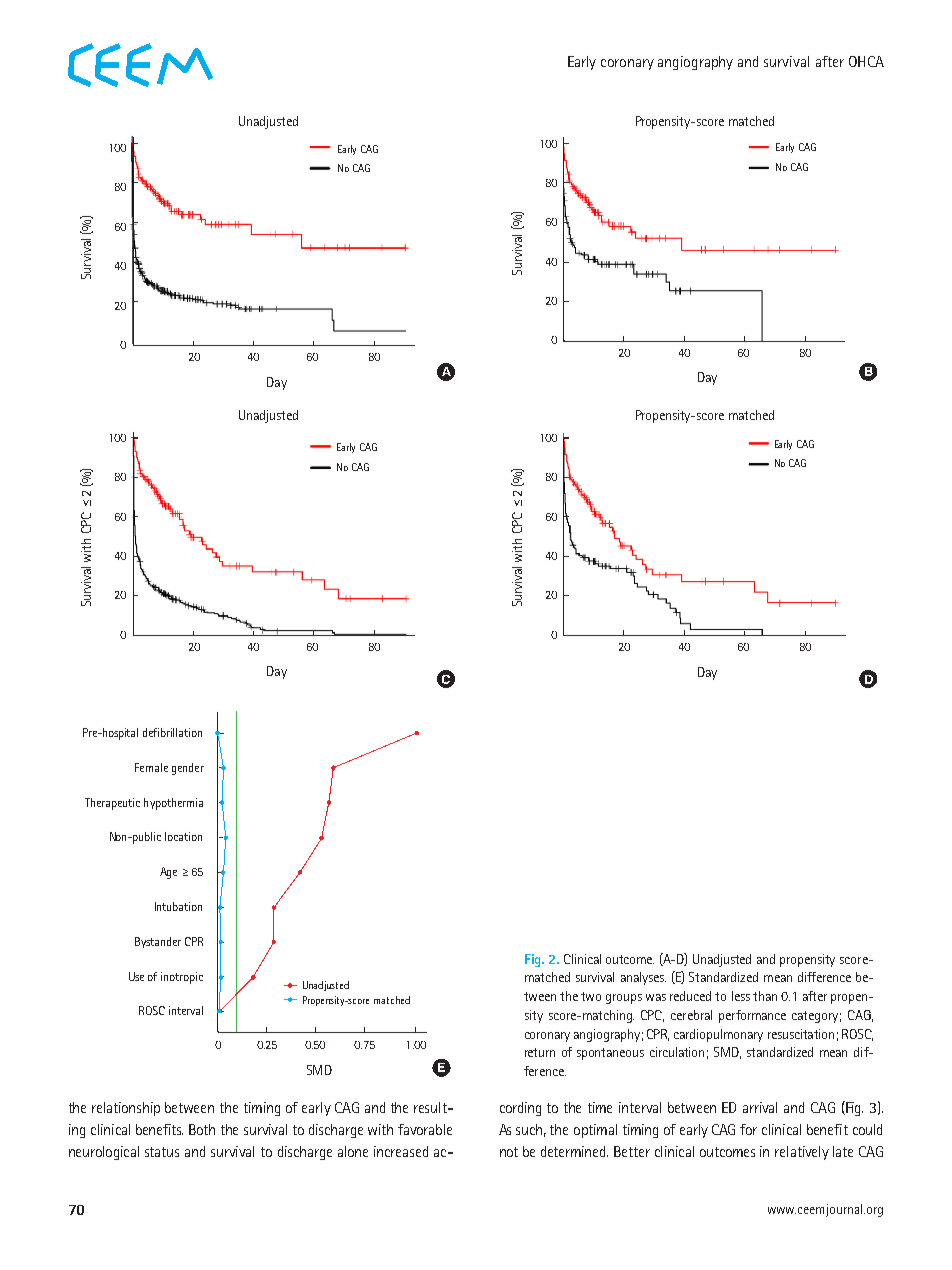  What do you see at coordinates (643, 978) in the document?
I see `analyses` at bounding box center [643, 978].
